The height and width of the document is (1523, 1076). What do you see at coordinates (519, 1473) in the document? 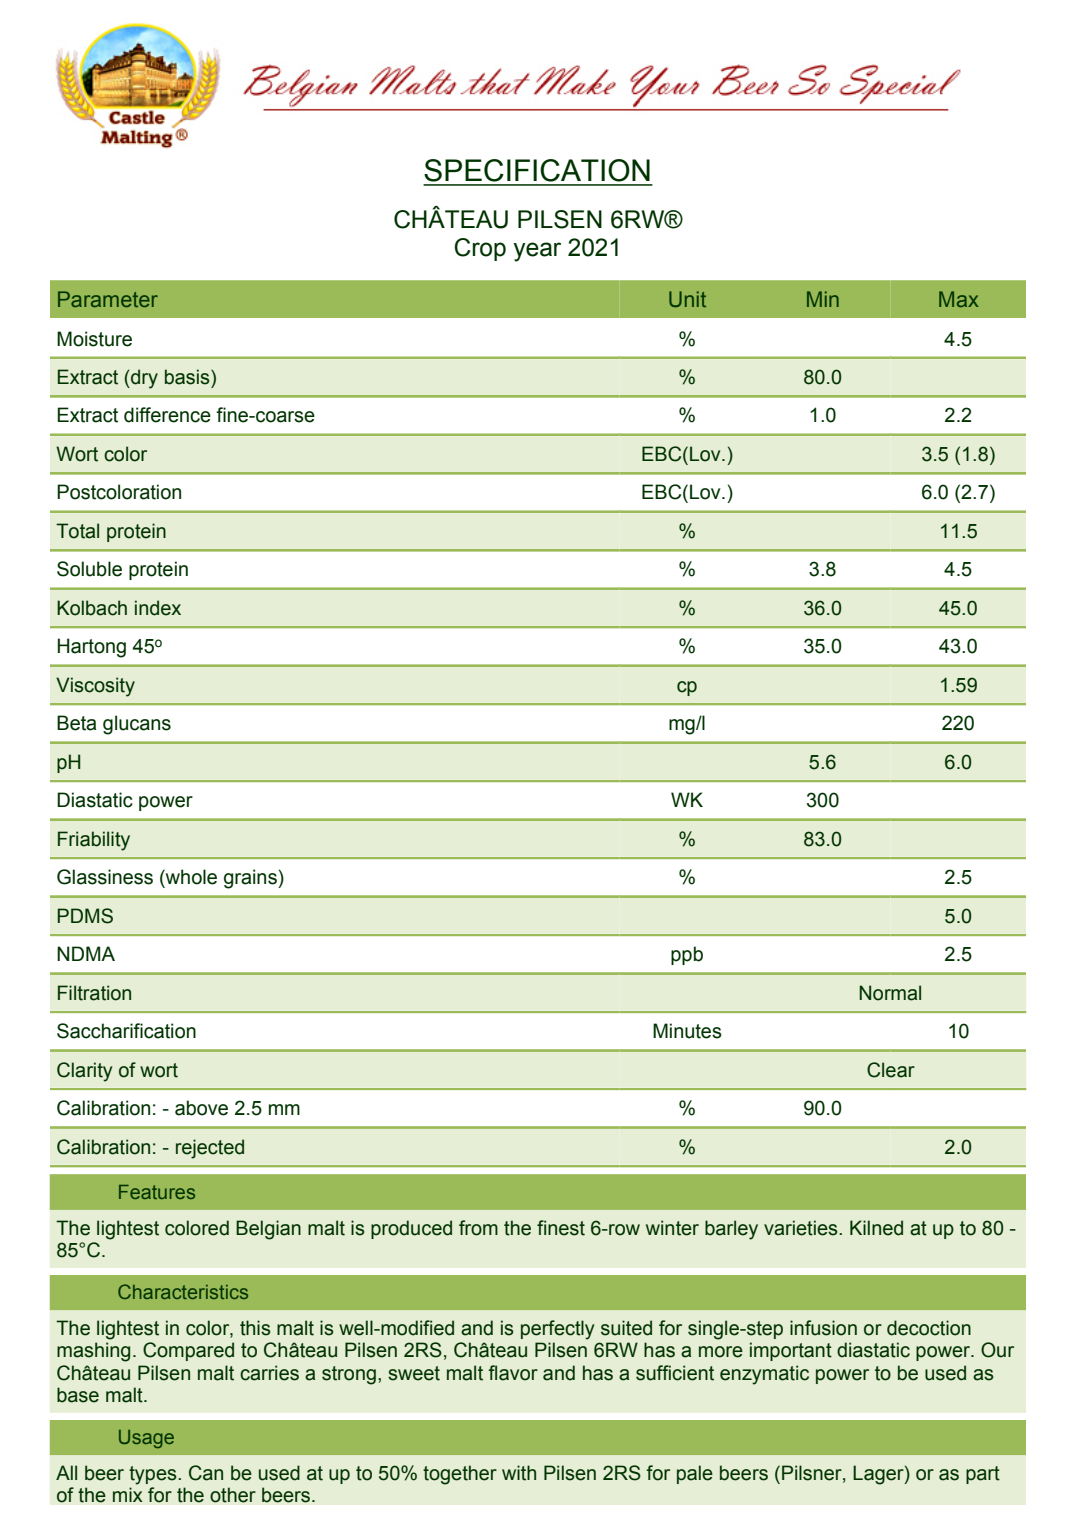
I see `with` at bounding box center [519, 1473].
